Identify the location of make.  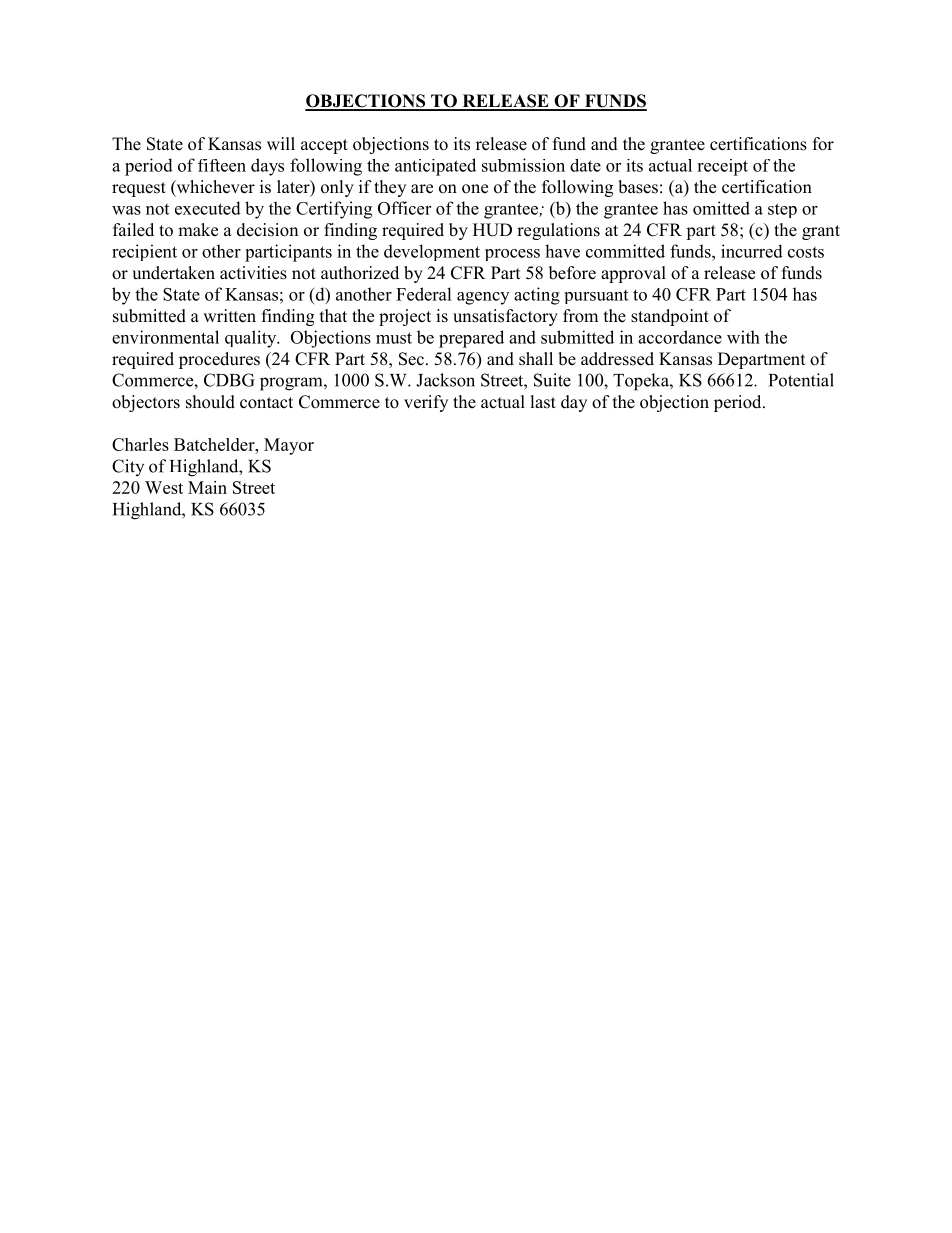
(198, 230).
